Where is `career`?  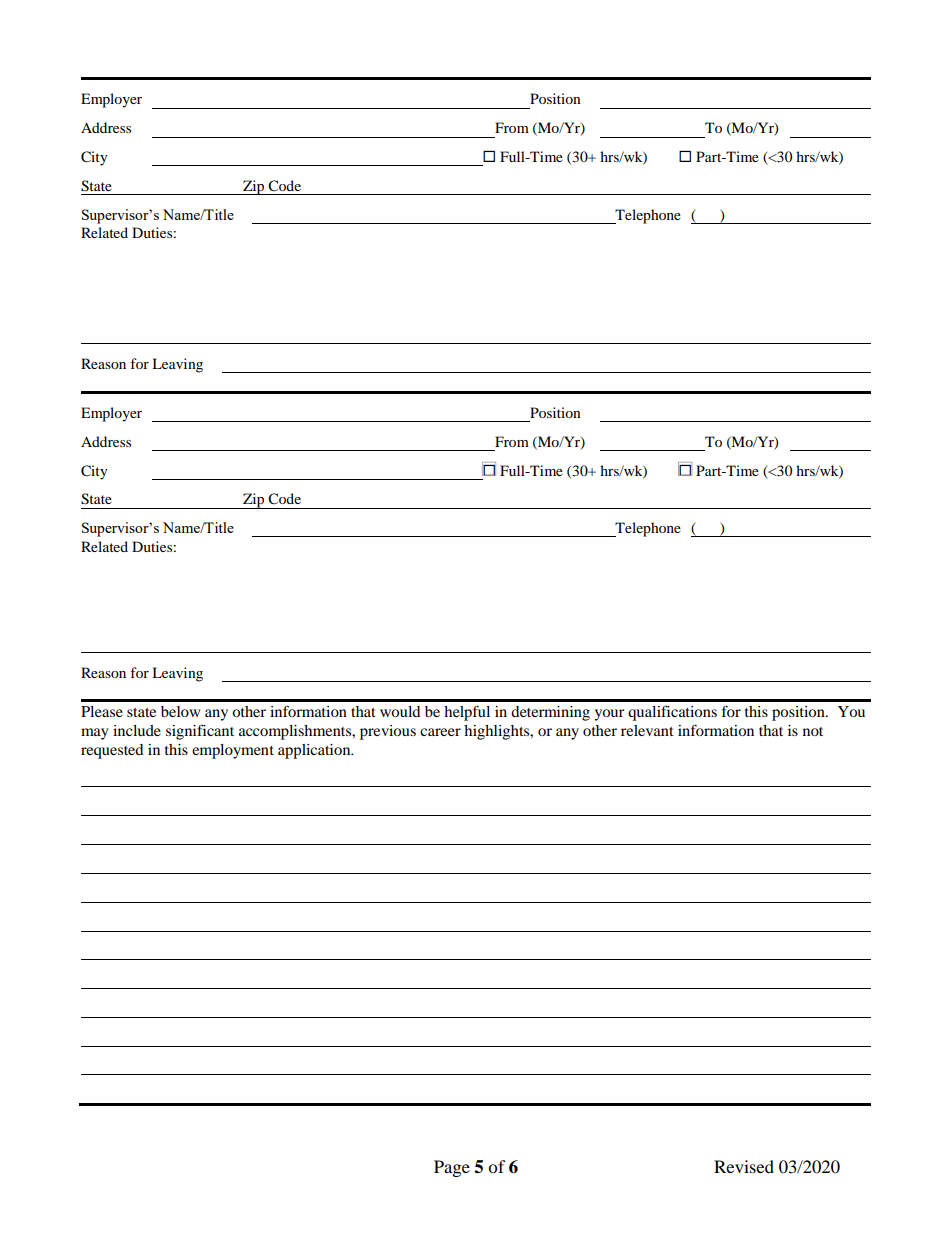
career is located at coordinates (440, 732).
